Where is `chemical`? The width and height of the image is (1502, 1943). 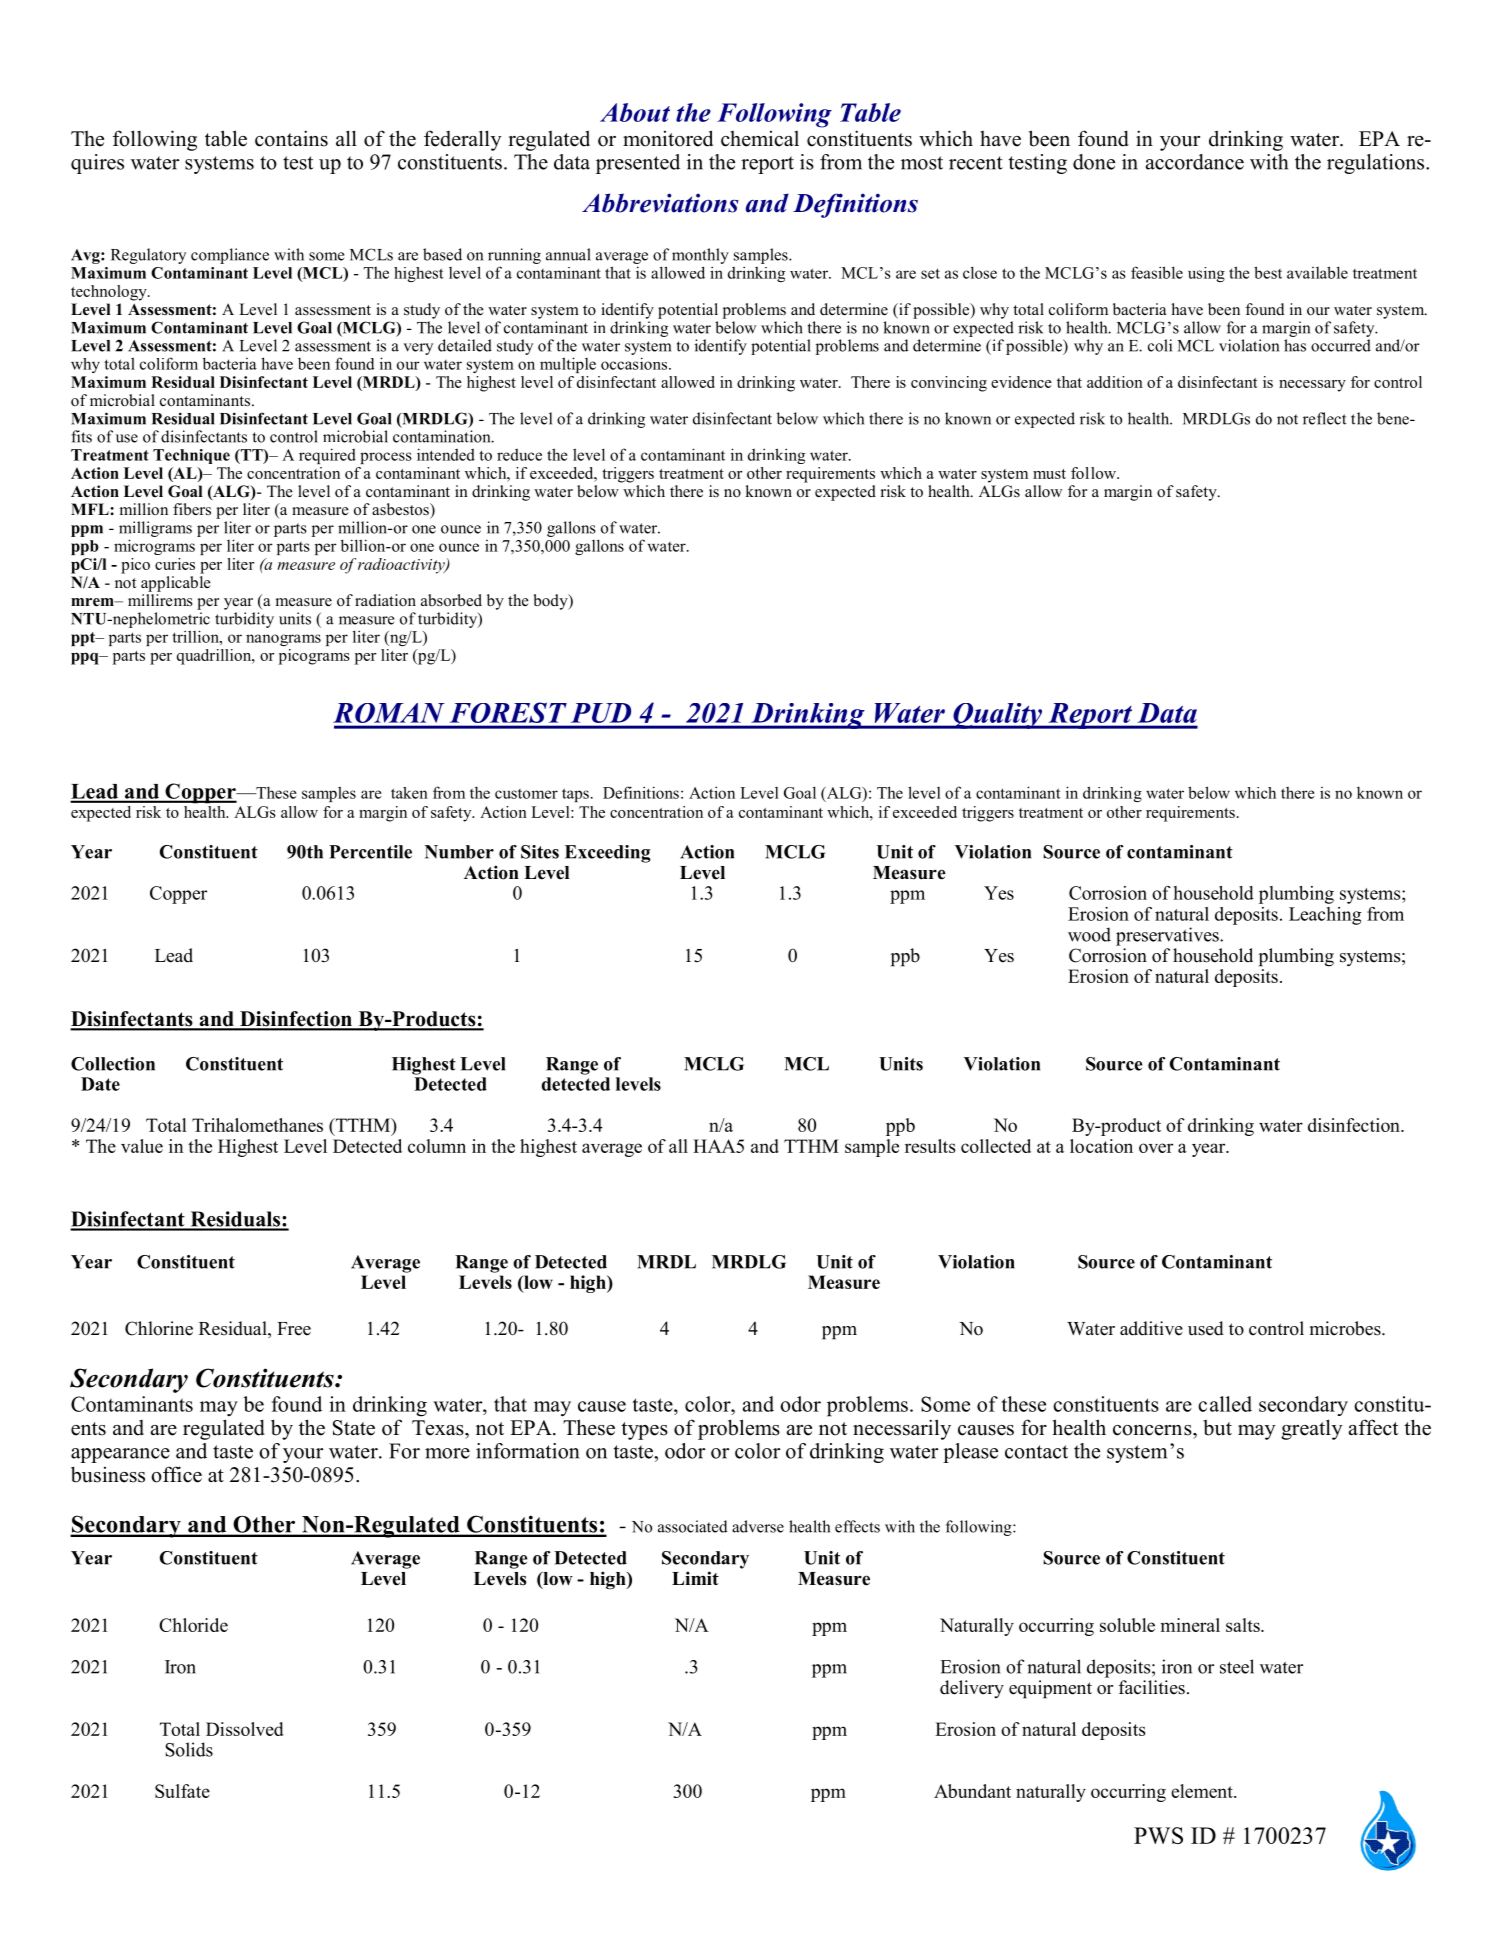 chemical is located at coordinates (760, 138).
